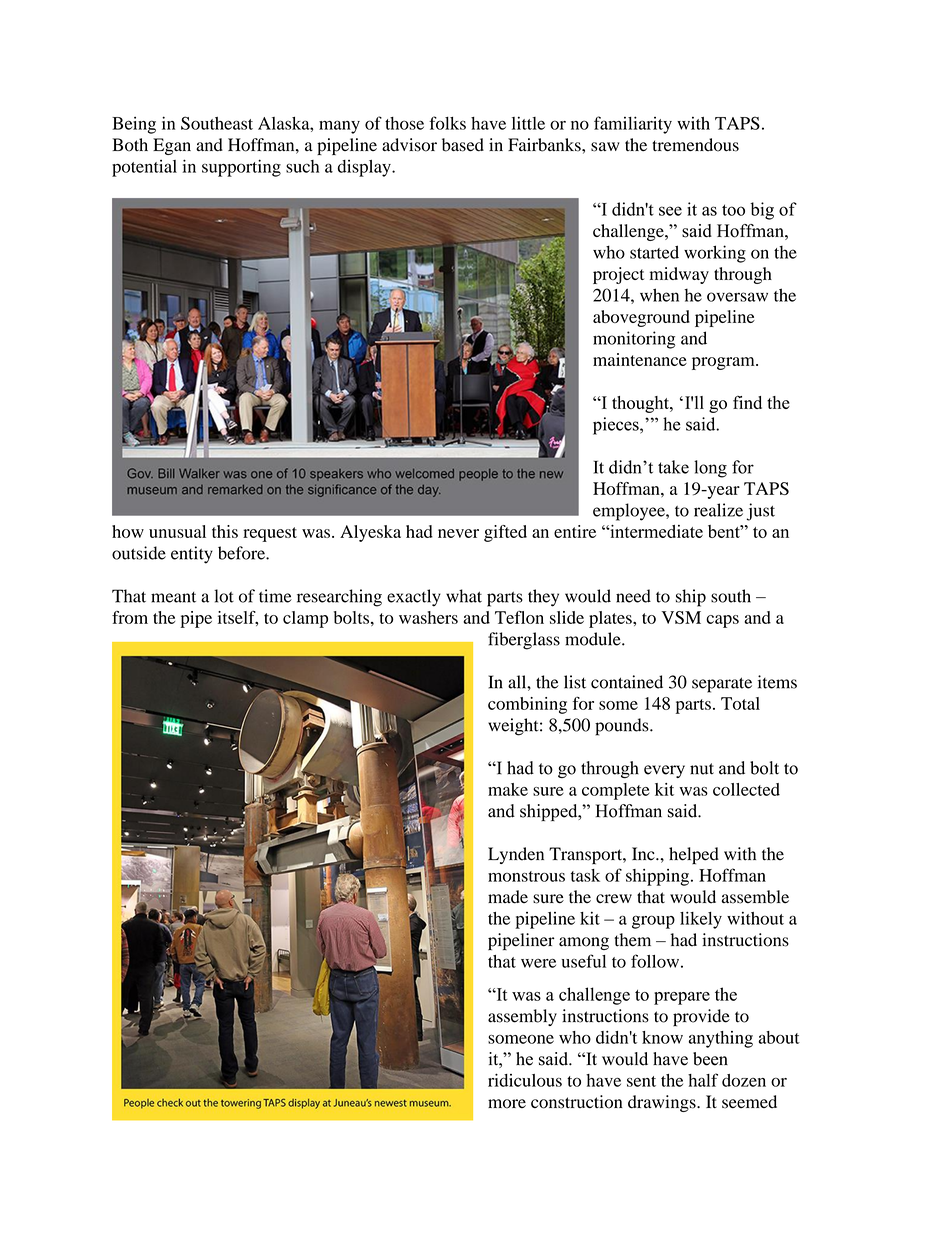 The image size is (952, 1233). What do you see at coordinates (525, 1080) in the document?
I see `ridiculous` at bounding box center [525, 1080].
